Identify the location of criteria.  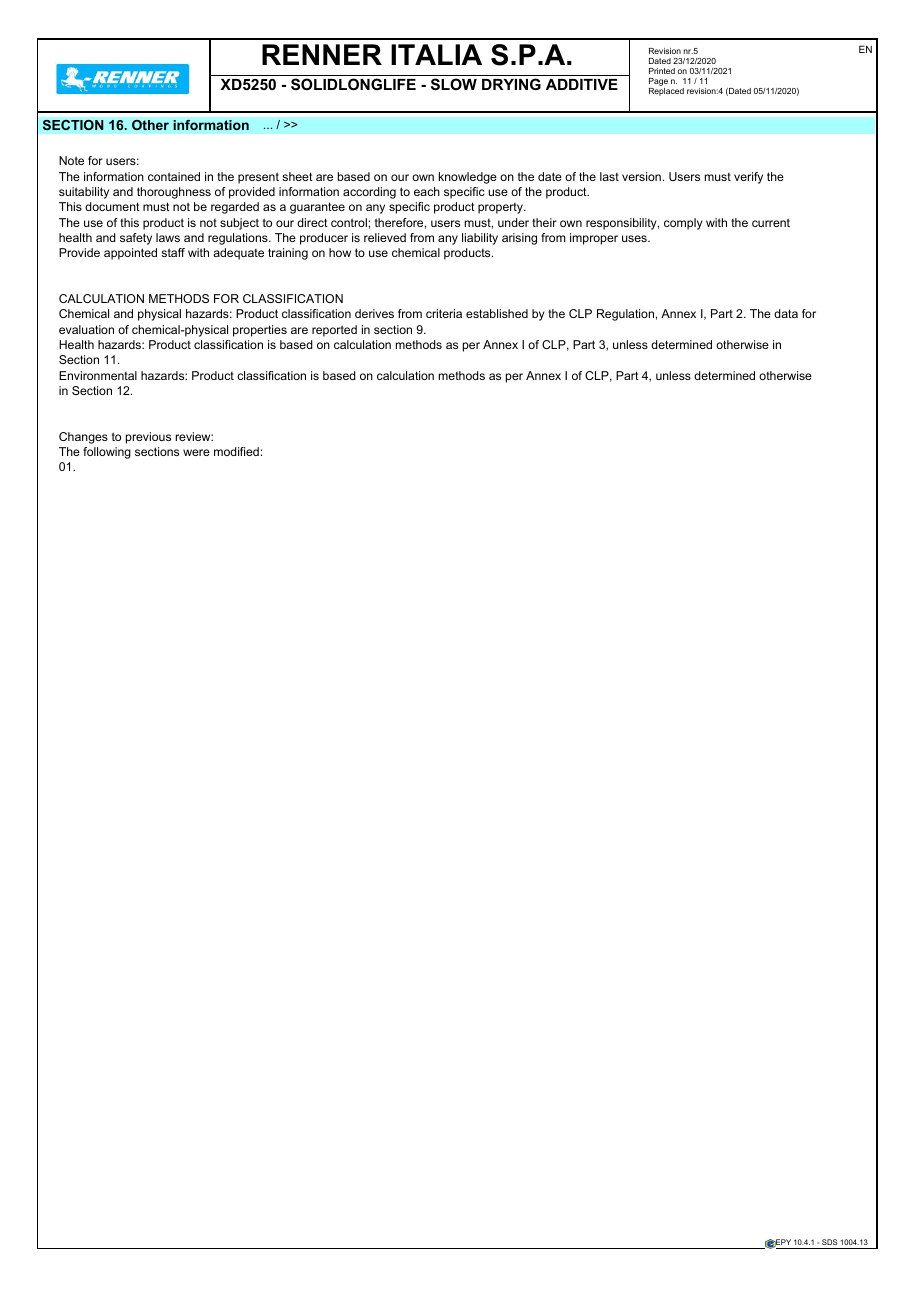
(444, 313).
